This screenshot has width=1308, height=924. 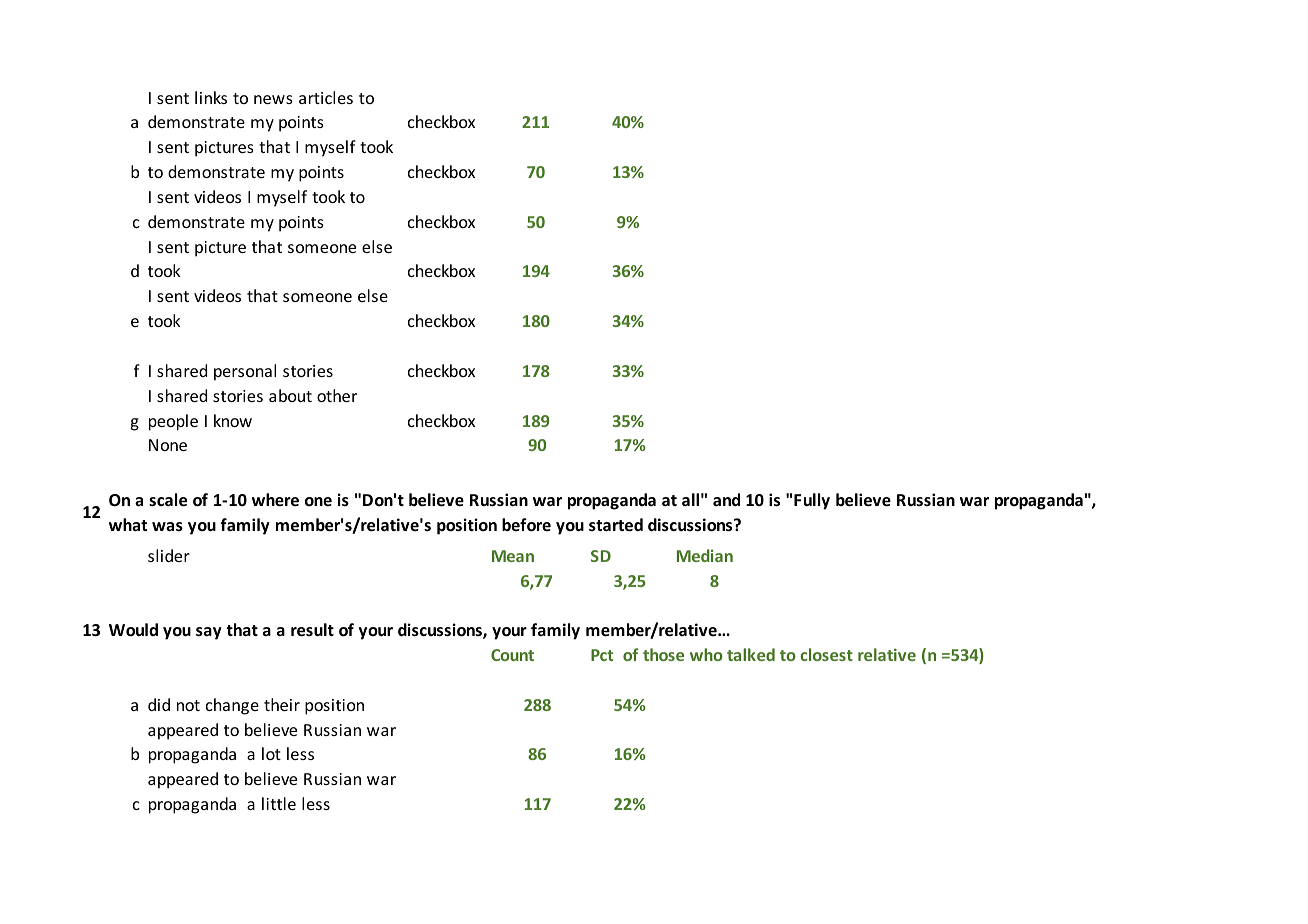 What do you see at coordinates (512, 655) in the screenshot?
I see `Count` at bounding box center [512, 655].
